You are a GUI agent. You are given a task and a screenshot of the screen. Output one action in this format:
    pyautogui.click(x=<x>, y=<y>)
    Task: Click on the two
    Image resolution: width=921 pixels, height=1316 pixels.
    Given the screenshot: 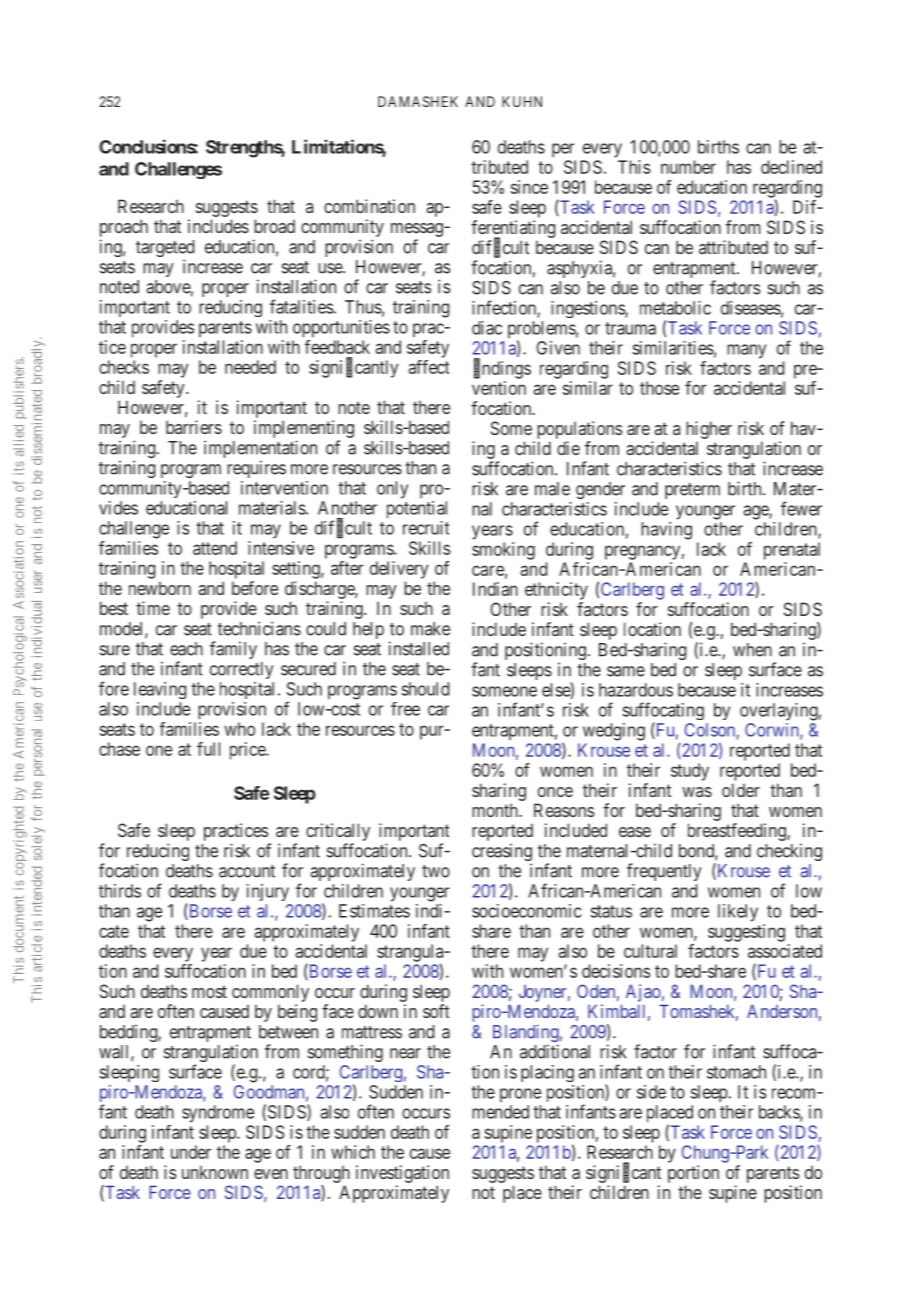 What is the action you would take?
    pyautogui.click(x=436, y=871)
